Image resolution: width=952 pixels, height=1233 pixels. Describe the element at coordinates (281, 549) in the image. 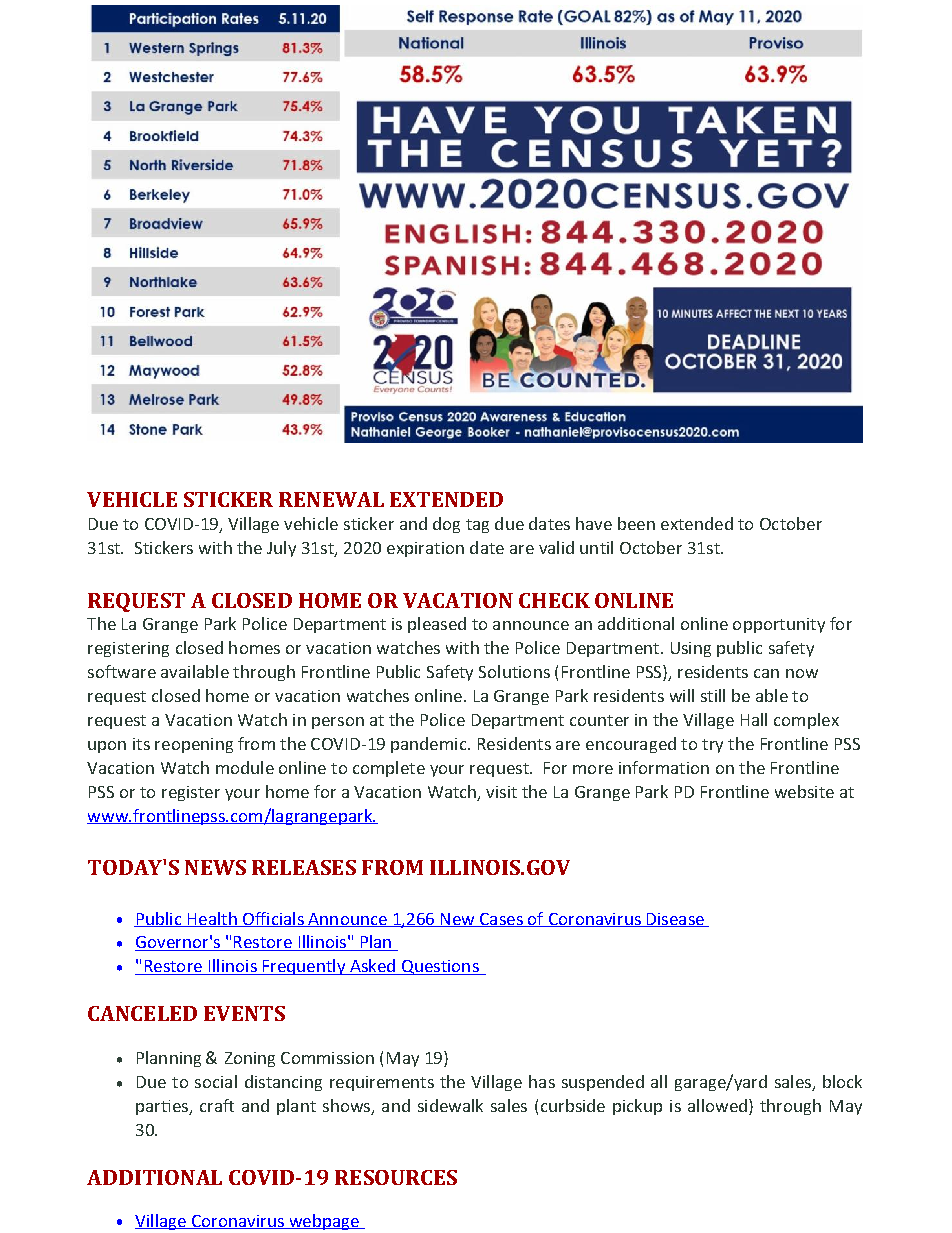

I see `July` at that location.
